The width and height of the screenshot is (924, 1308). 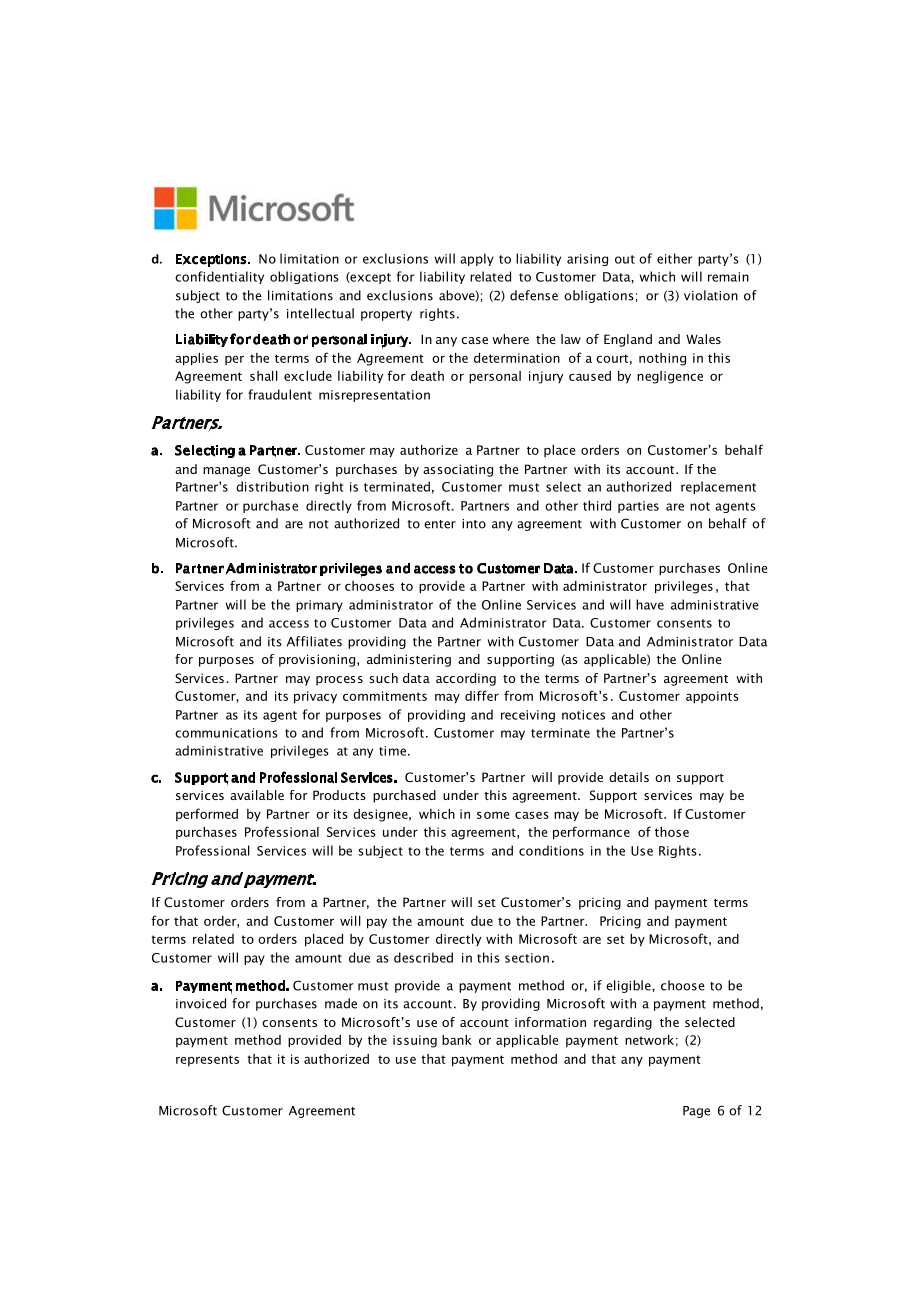 I want to click on available, so click(x=257, y=795).
